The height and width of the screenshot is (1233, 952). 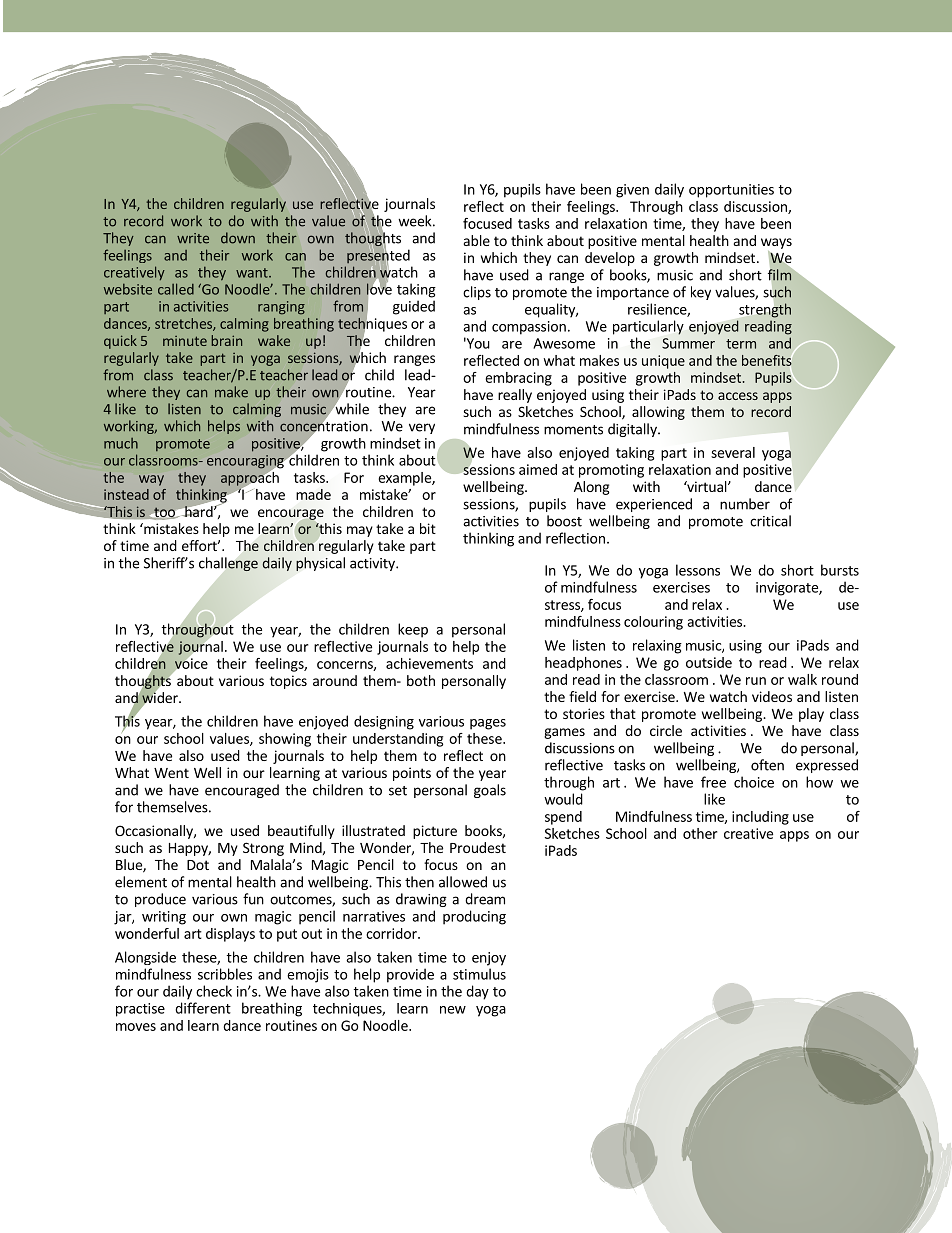 What do you see at coordinates (164, 512) in the screenshot?
I see `too` at bounding box center [164, 512].
